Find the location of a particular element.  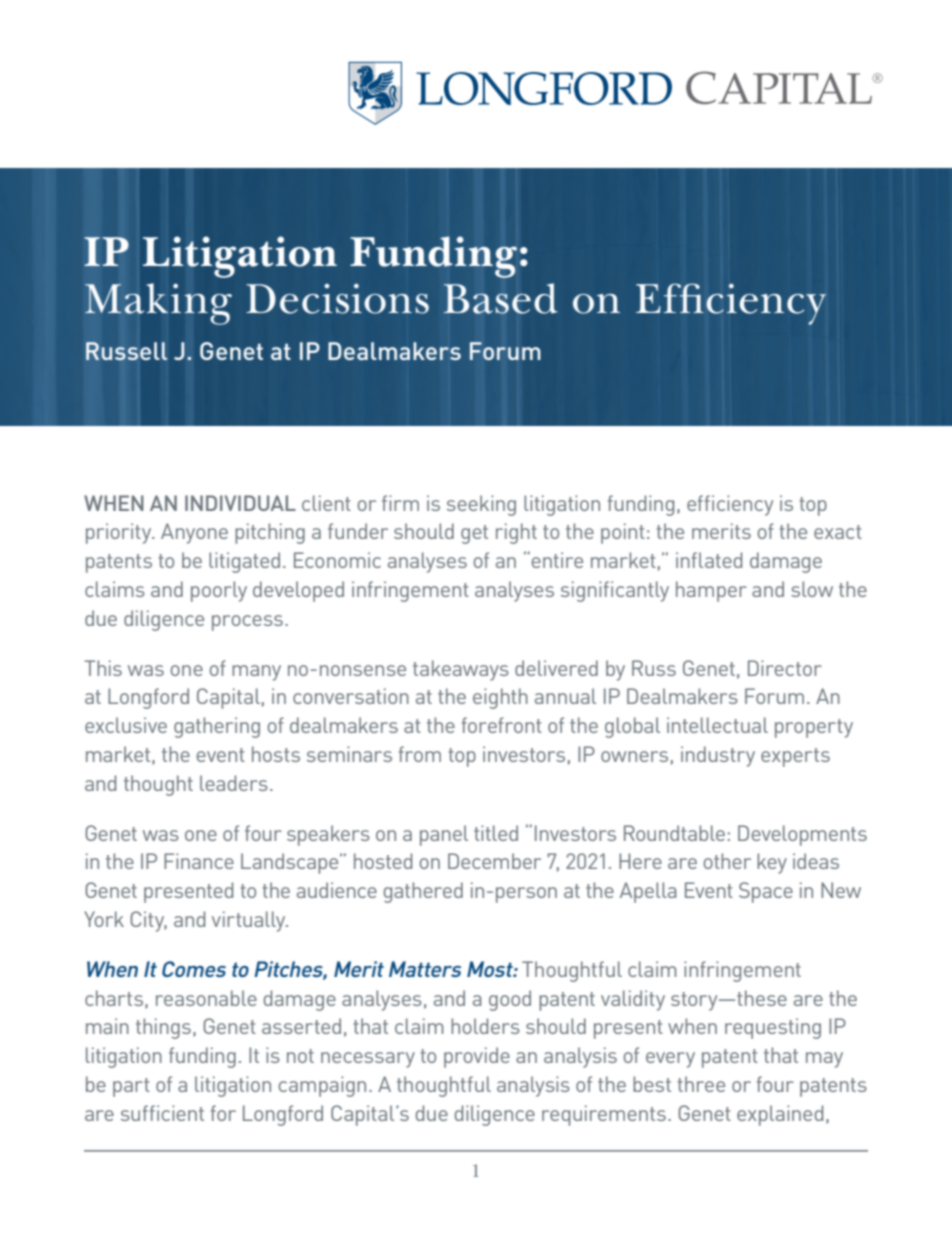

from is located at coordinates (420, 754).
